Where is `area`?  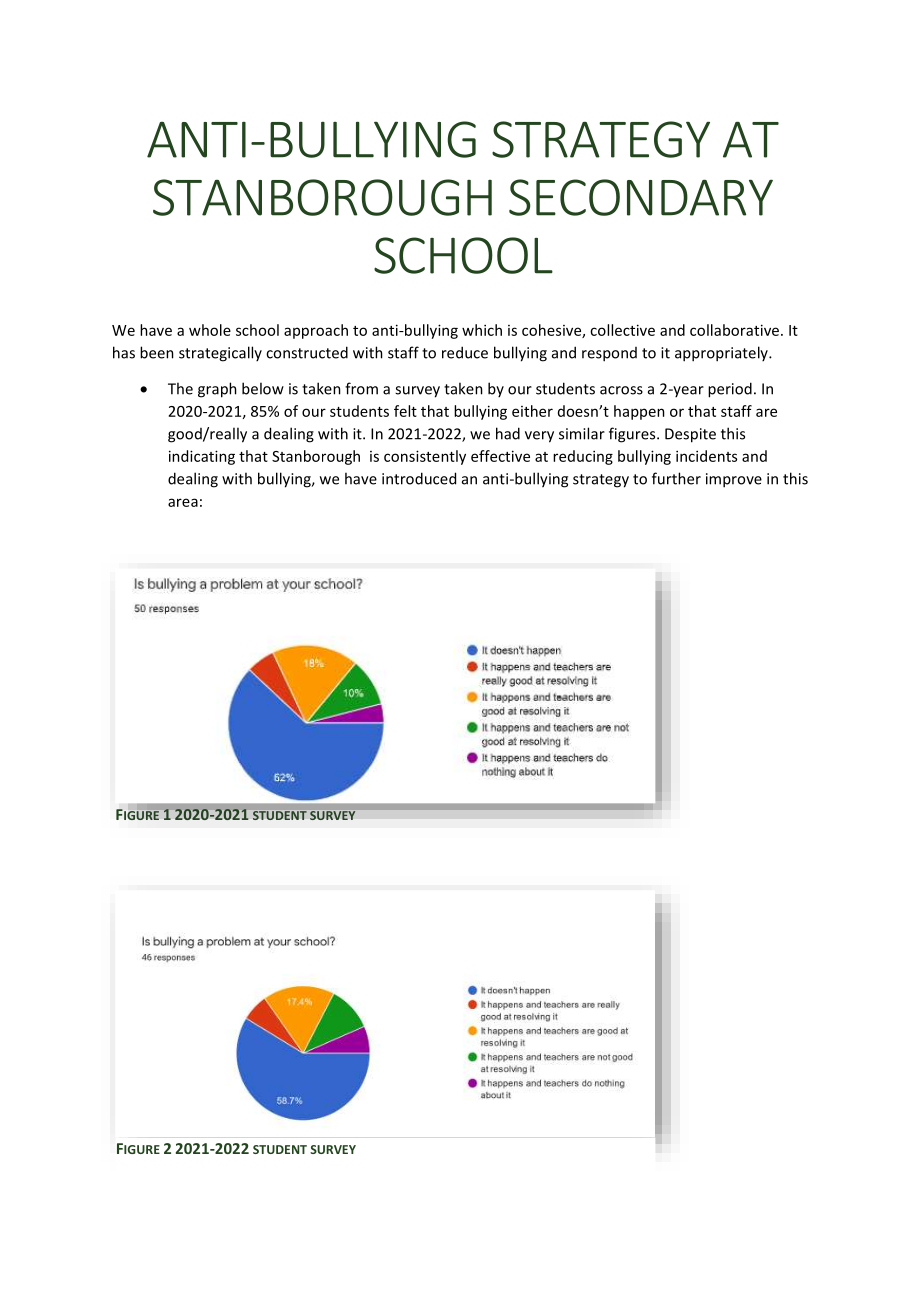
area is located at coordinates (183, 502).
